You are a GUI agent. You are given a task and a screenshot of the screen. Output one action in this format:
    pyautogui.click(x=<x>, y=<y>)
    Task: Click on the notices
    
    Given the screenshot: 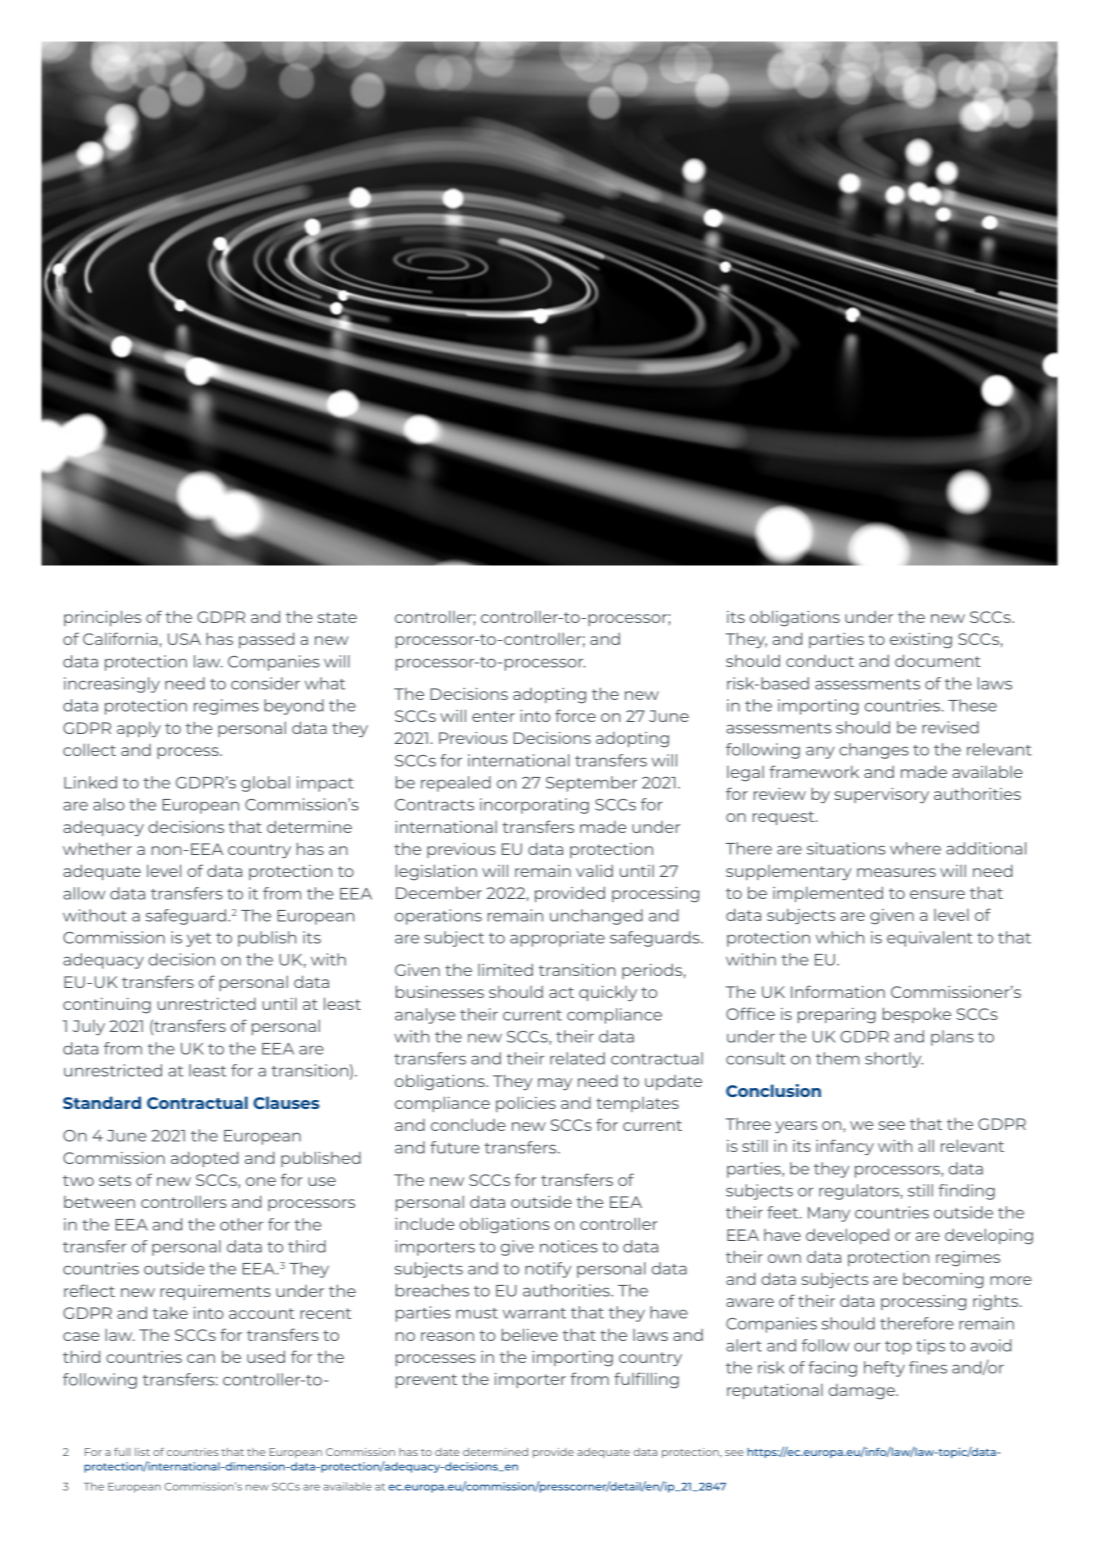 What is the action you would take?
    pyautogui.click(x=569, y=1246)
